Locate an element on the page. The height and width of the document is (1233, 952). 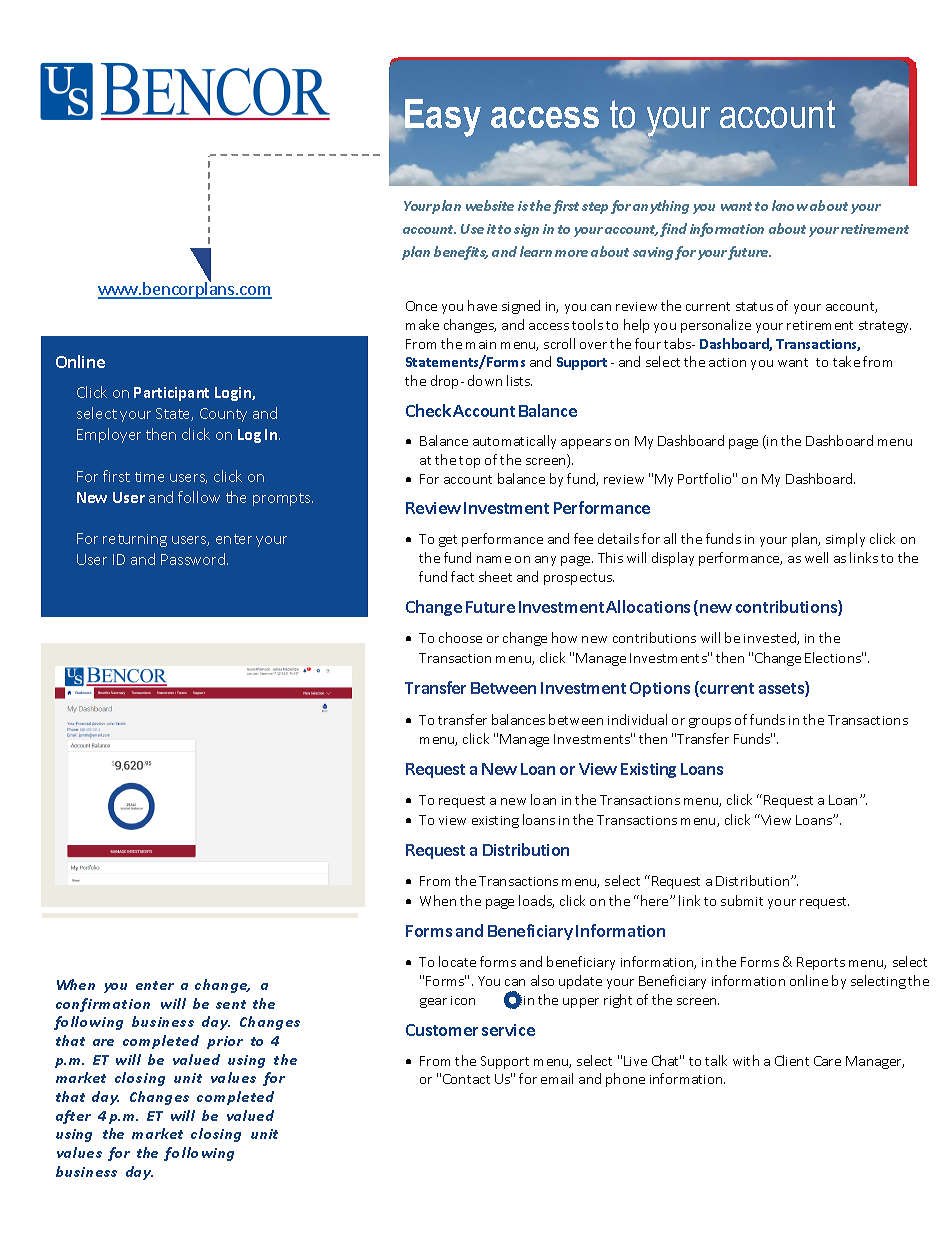
Once is located at coordinates (421, 306).
